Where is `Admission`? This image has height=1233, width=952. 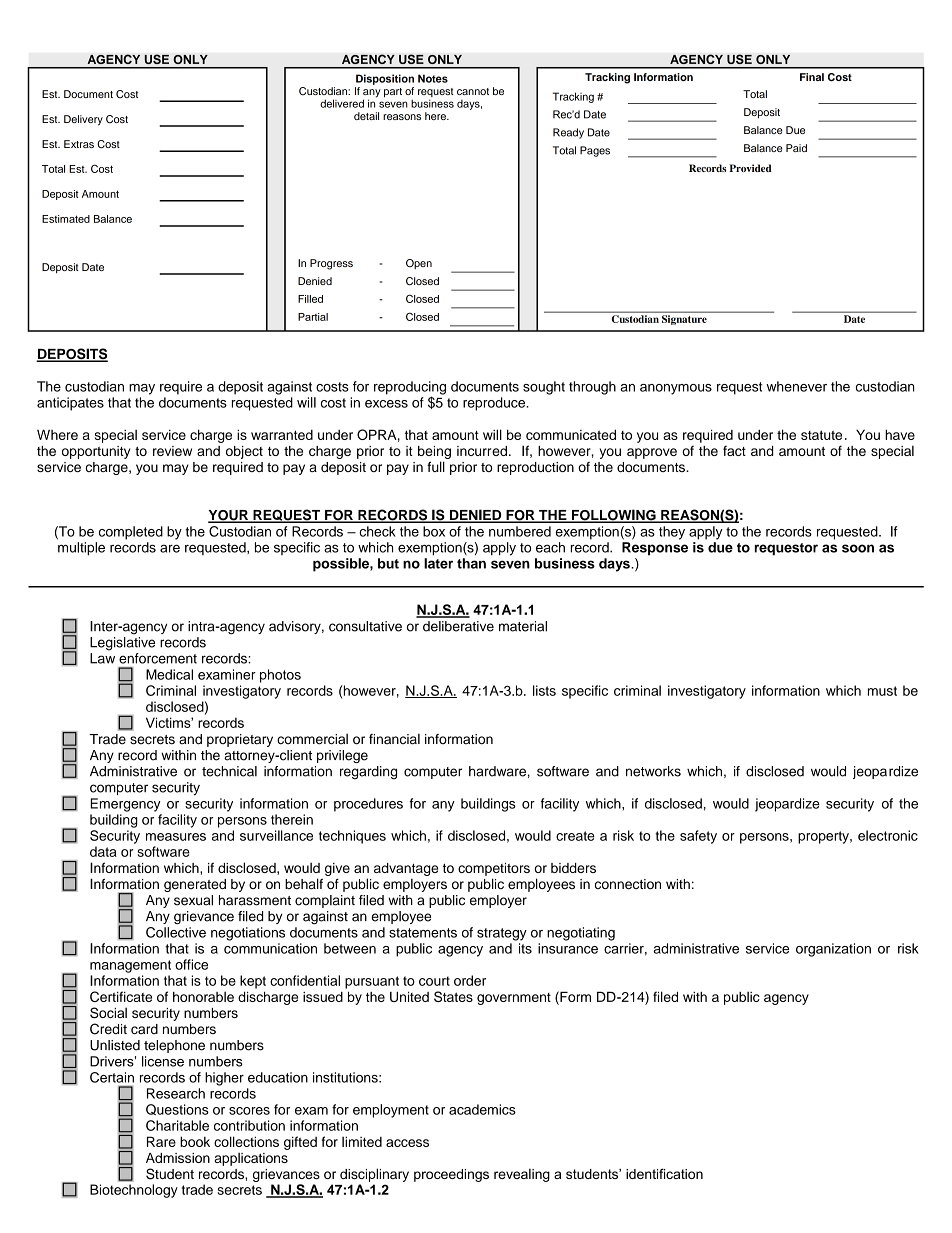
Admission is located at coordinates (178, 1158).
